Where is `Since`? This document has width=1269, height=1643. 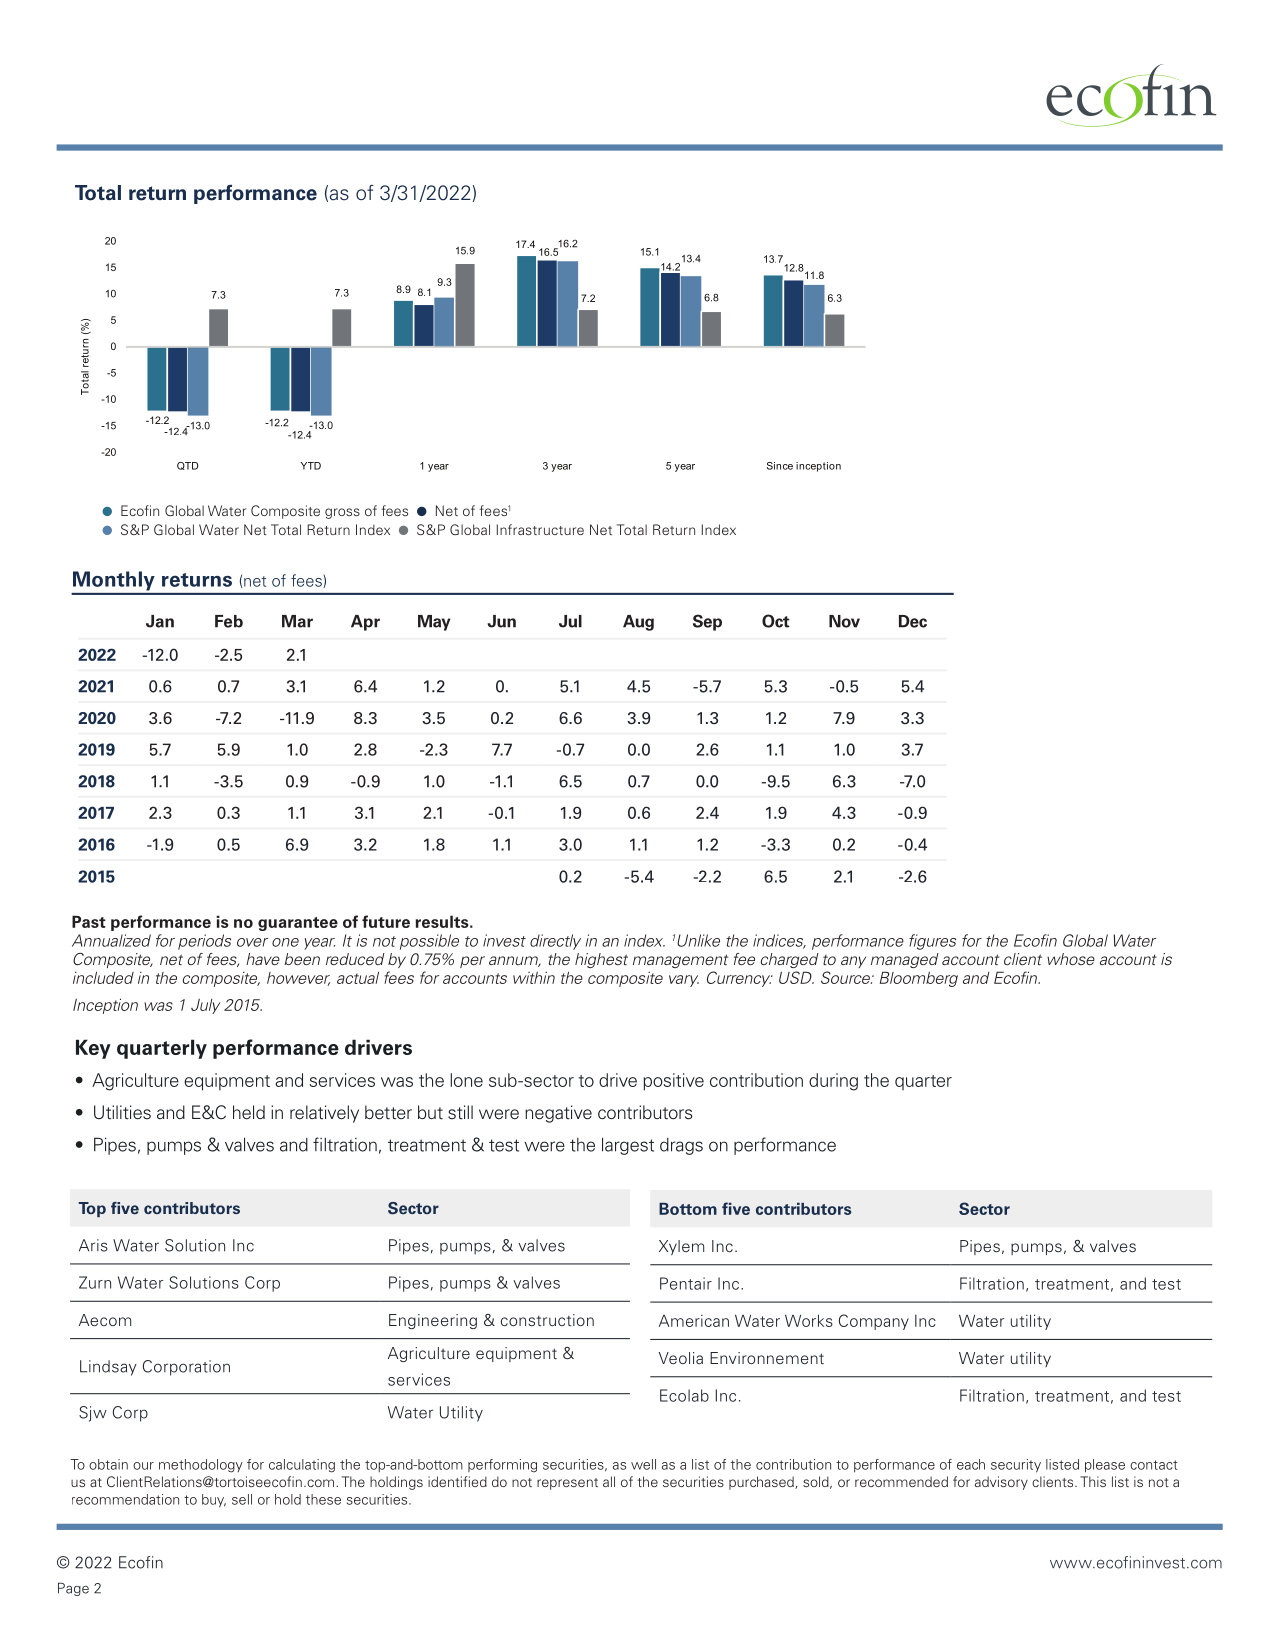
Since is located at coordinates (780, 466).
